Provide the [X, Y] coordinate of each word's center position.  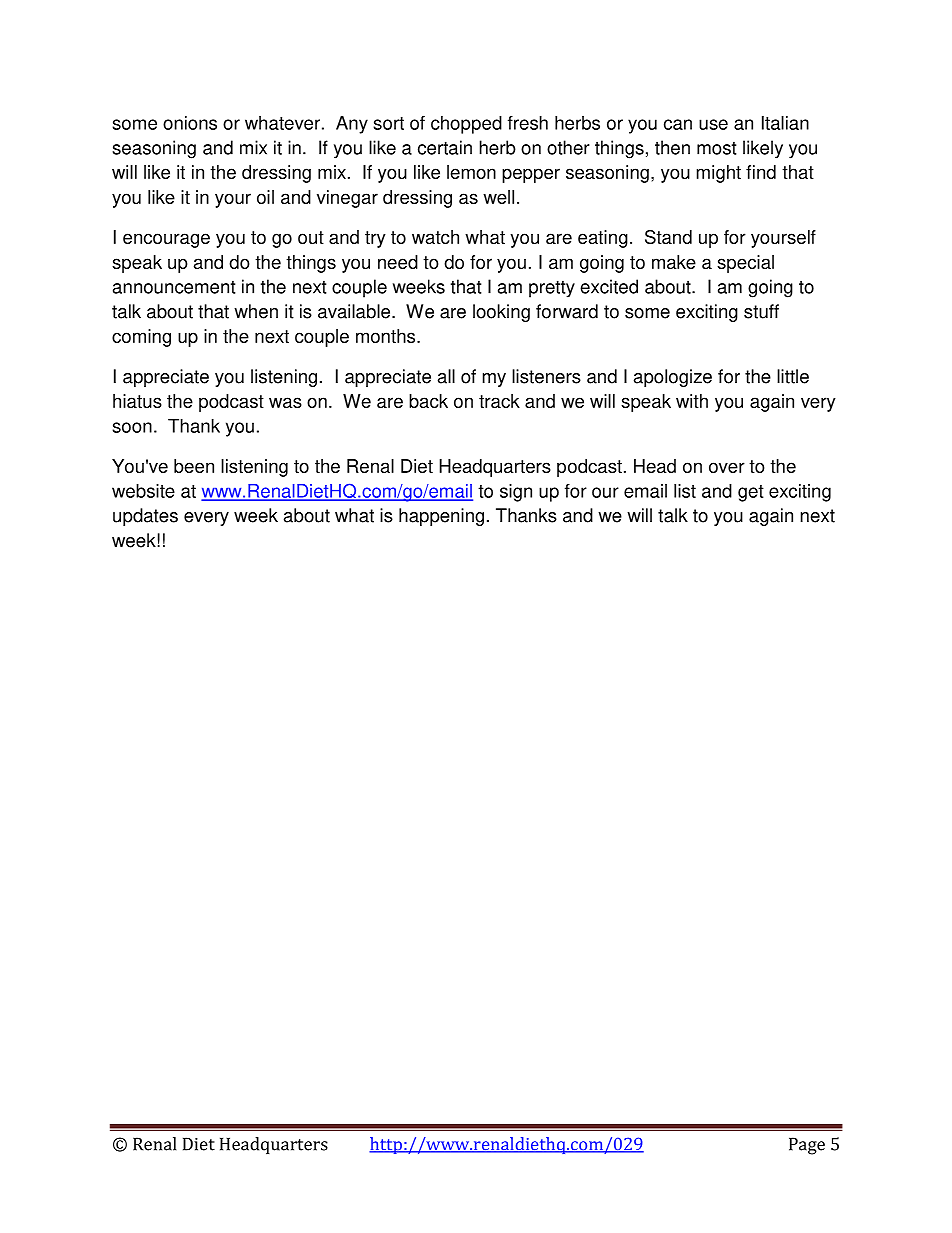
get [751, 493]
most [716, 148]
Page [807, 1146]
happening [441, 517]
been [194, 466]
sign [516, 493]
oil [265, 197]
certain [445, 147]
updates [145, 517]
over [727, 467]
